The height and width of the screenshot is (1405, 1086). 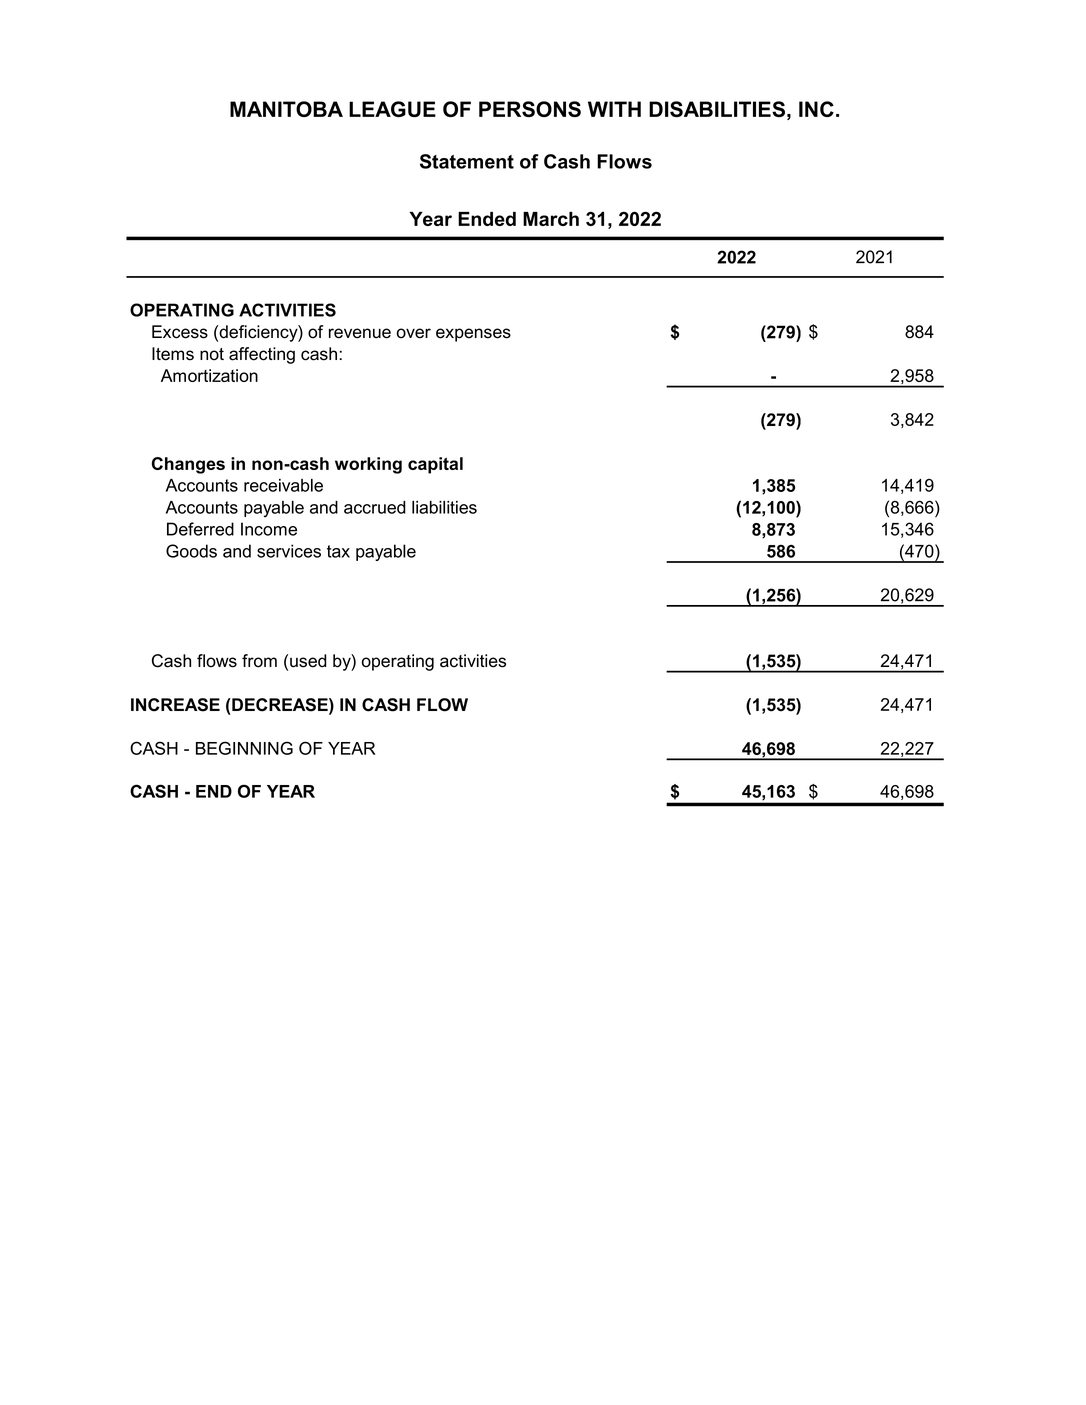 What do you see at coordinates (551, 219) in the screenshot?
I see `March` at bounding box center [551, 219].
